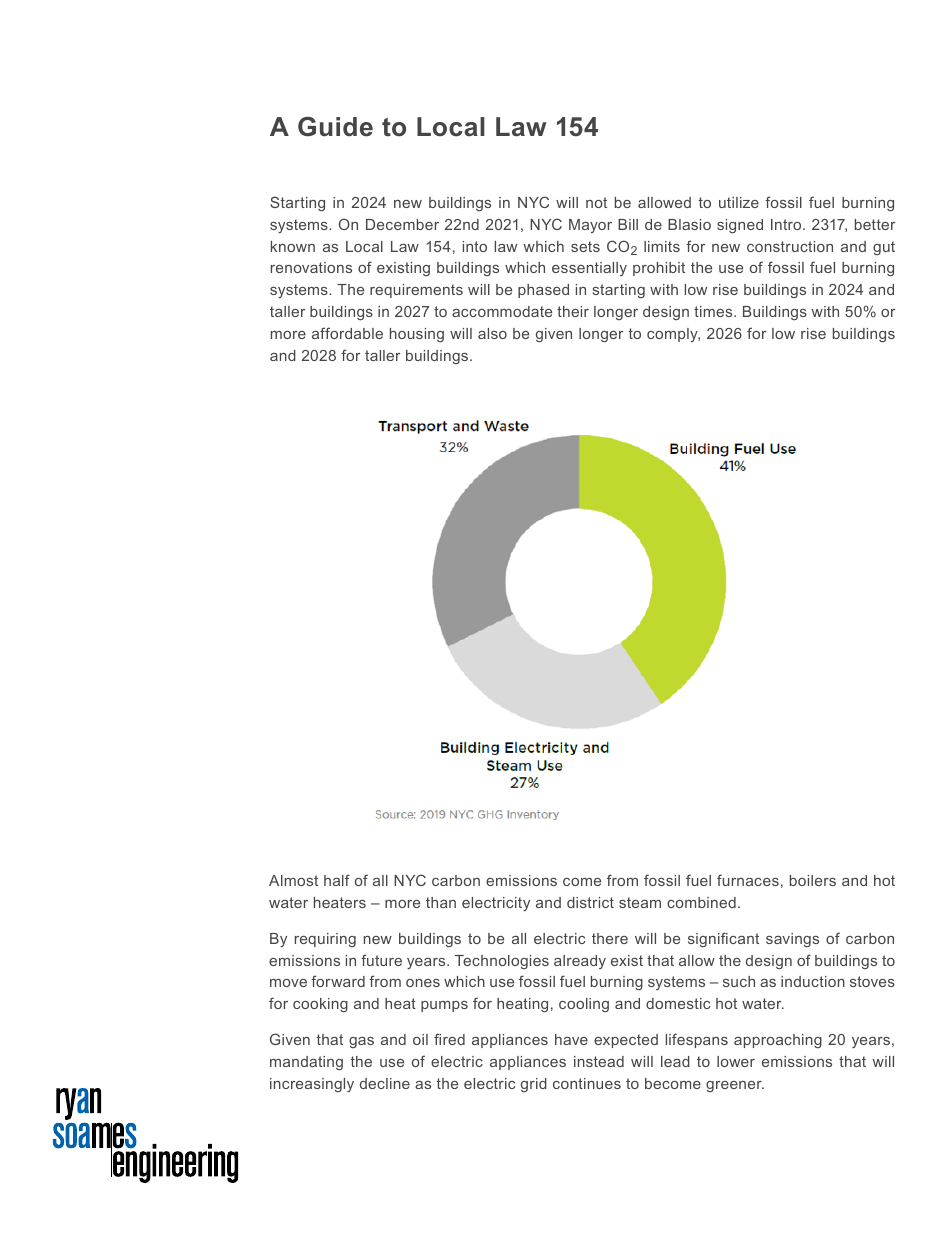 This document has height=1233, width=952. What do you see at coordinates (813, 880) in the document?
I see `boilers` at bounding box center [813, 880].
